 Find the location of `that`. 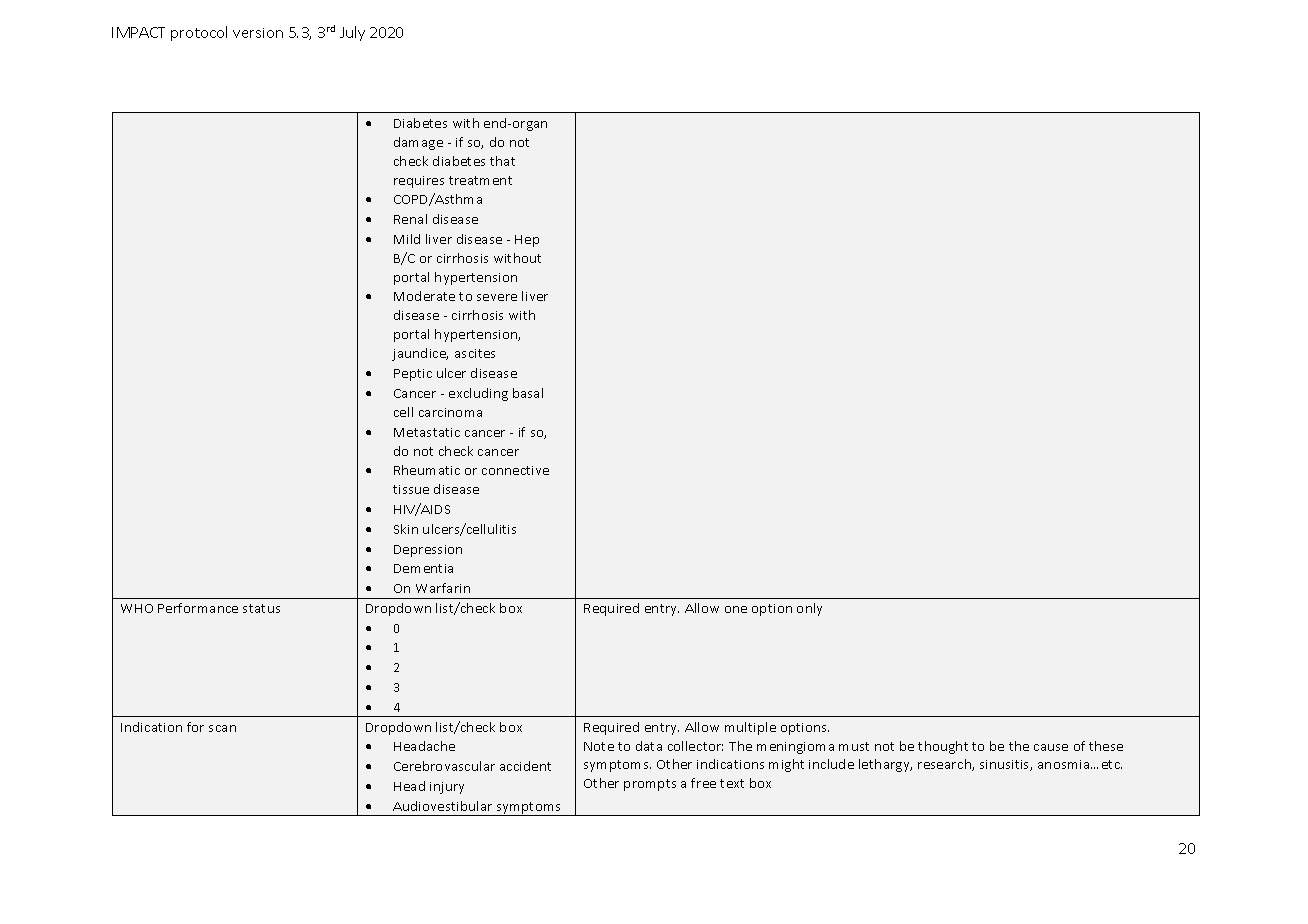

that is located at coordinates (502, 161).
